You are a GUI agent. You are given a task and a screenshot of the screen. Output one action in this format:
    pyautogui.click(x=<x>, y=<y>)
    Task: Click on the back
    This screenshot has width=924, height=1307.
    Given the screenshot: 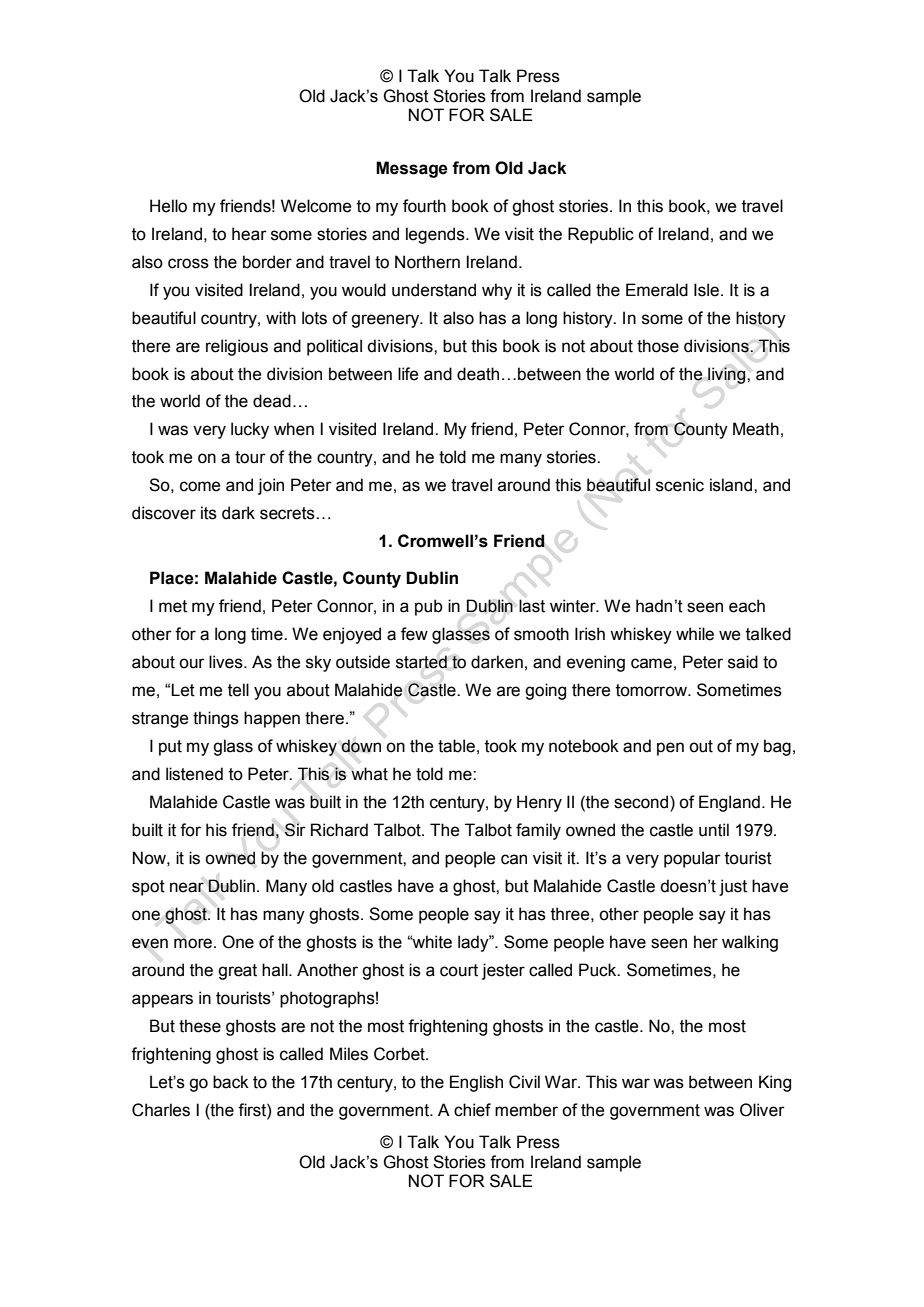 What is the action you would take?
    pyautogui.click(x=231, y=1082)
